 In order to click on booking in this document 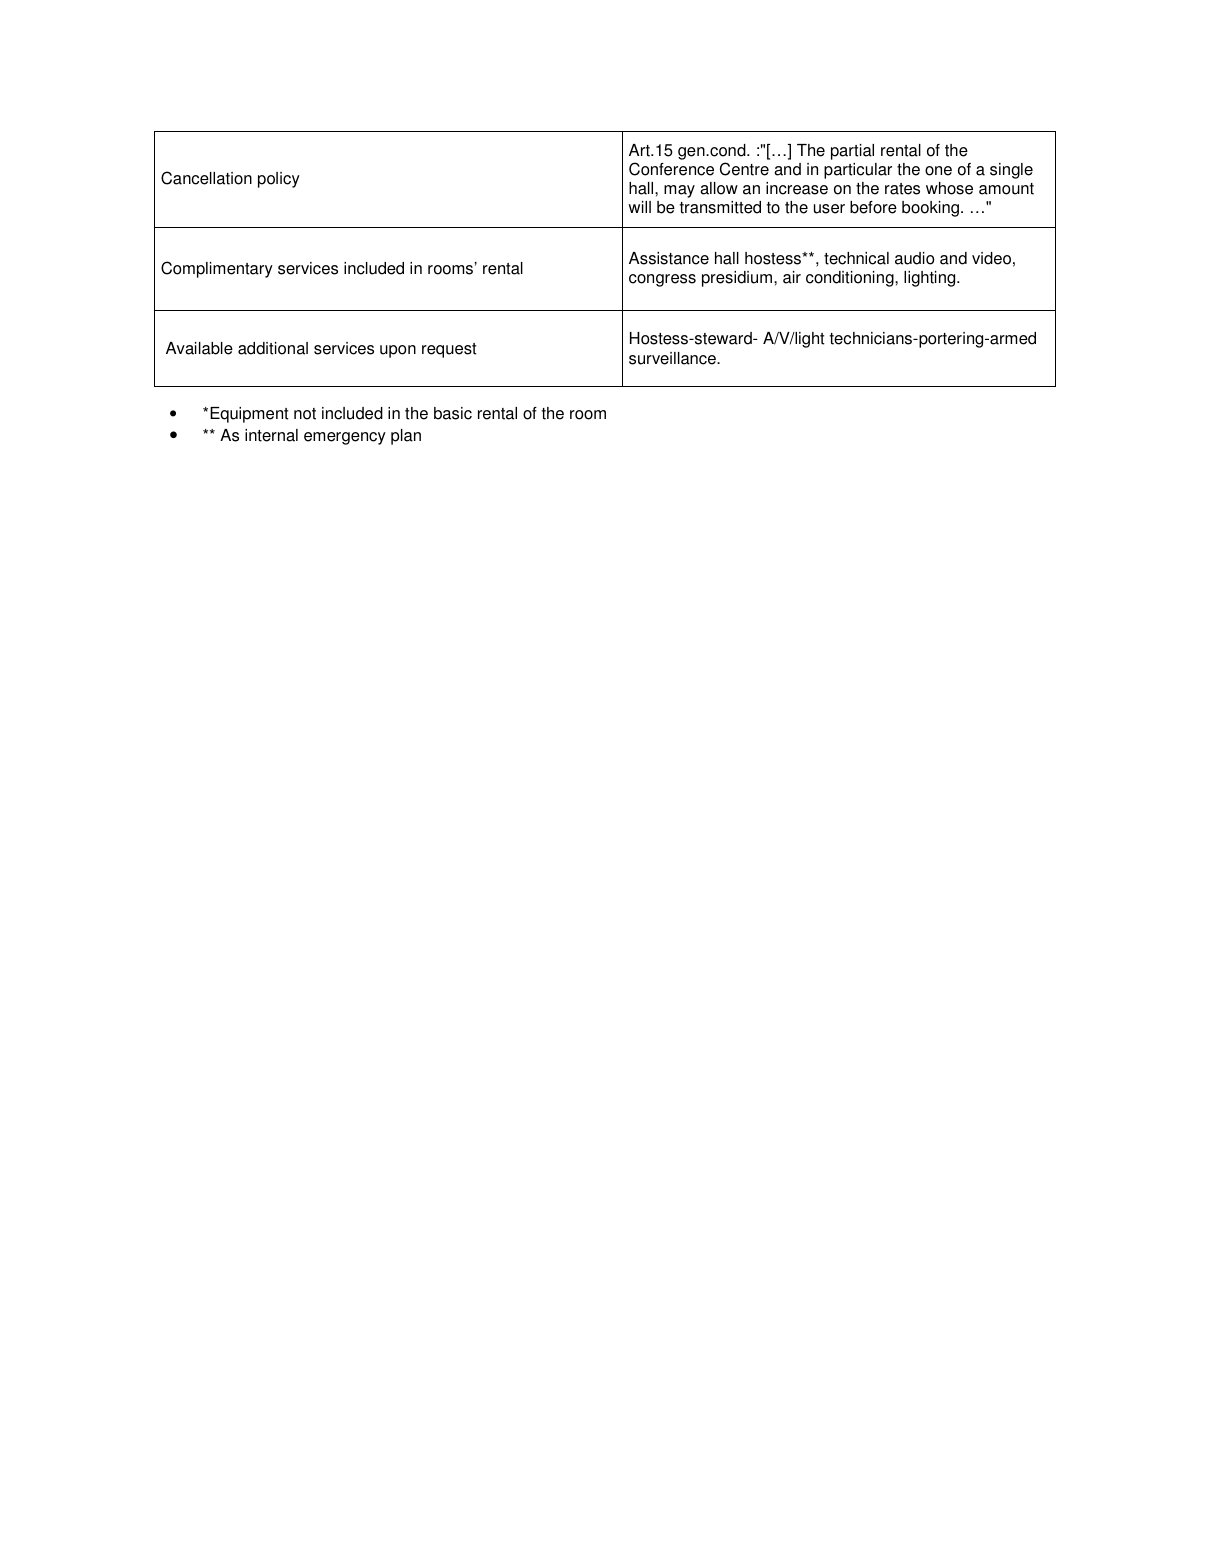, I will do `click(930, 209)`.
